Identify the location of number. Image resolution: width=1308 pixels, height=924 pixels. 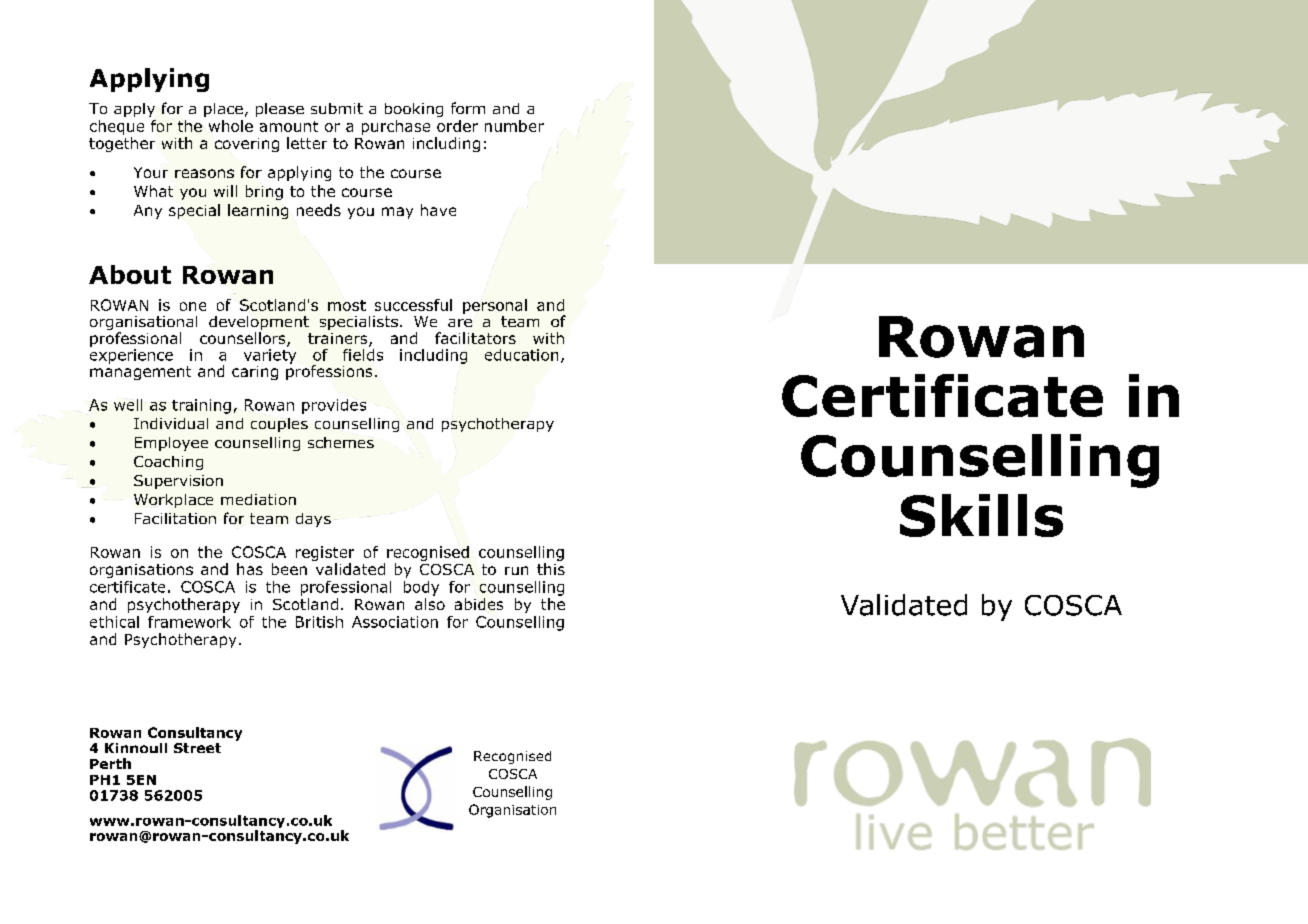
(514, 126).
